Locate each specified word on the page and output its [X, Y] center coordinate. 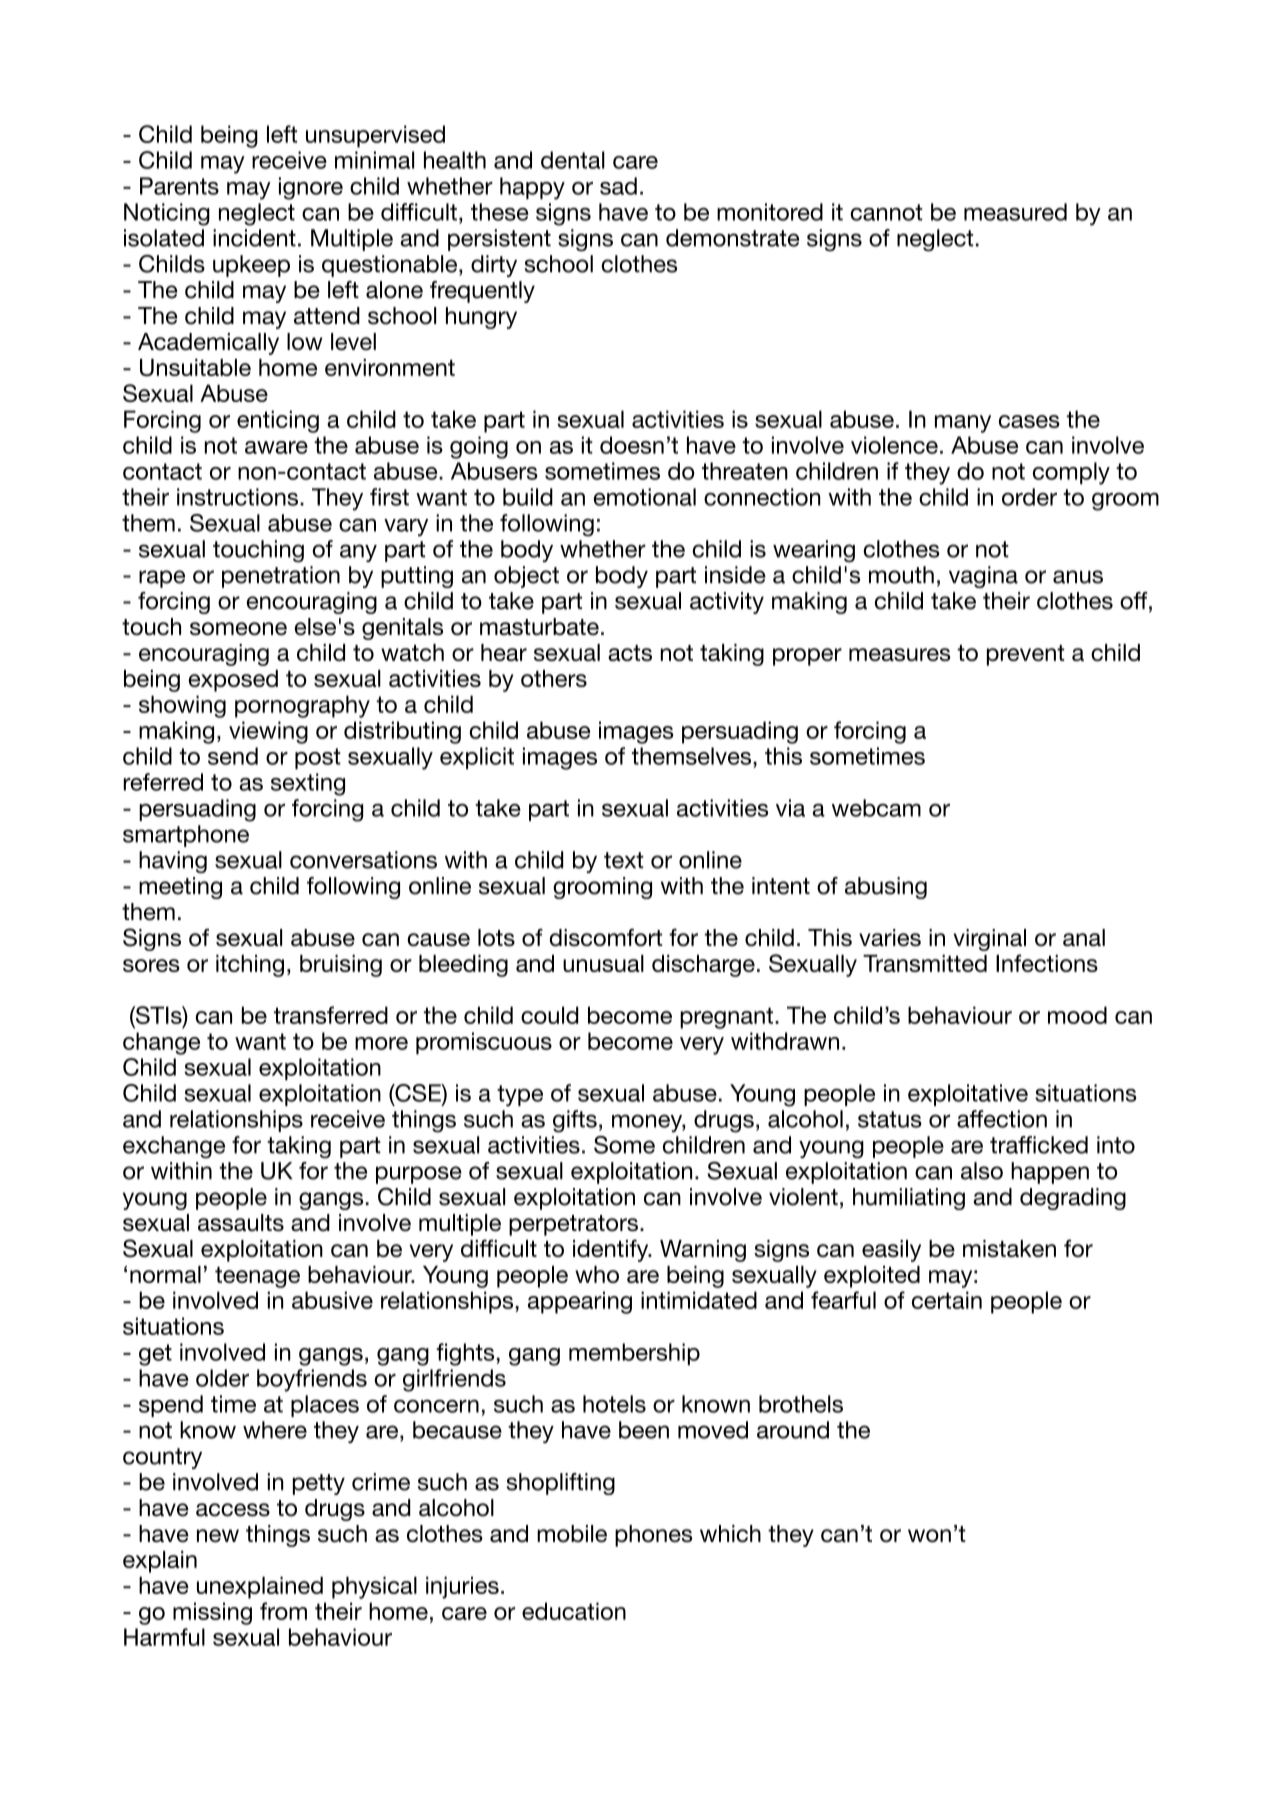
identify [612, 1250]
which [730, 1533]
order [1029, 497]
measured [1015, 212]
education [574, 1611]
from [283, 1611]
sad [618, 186]
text [624, 860]
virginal [989, 940]
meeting [180, 888]
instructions [237, 497]
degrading [1073, 1199]
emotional [645, 497]
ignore [311, 188]
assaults [241, 1222]
